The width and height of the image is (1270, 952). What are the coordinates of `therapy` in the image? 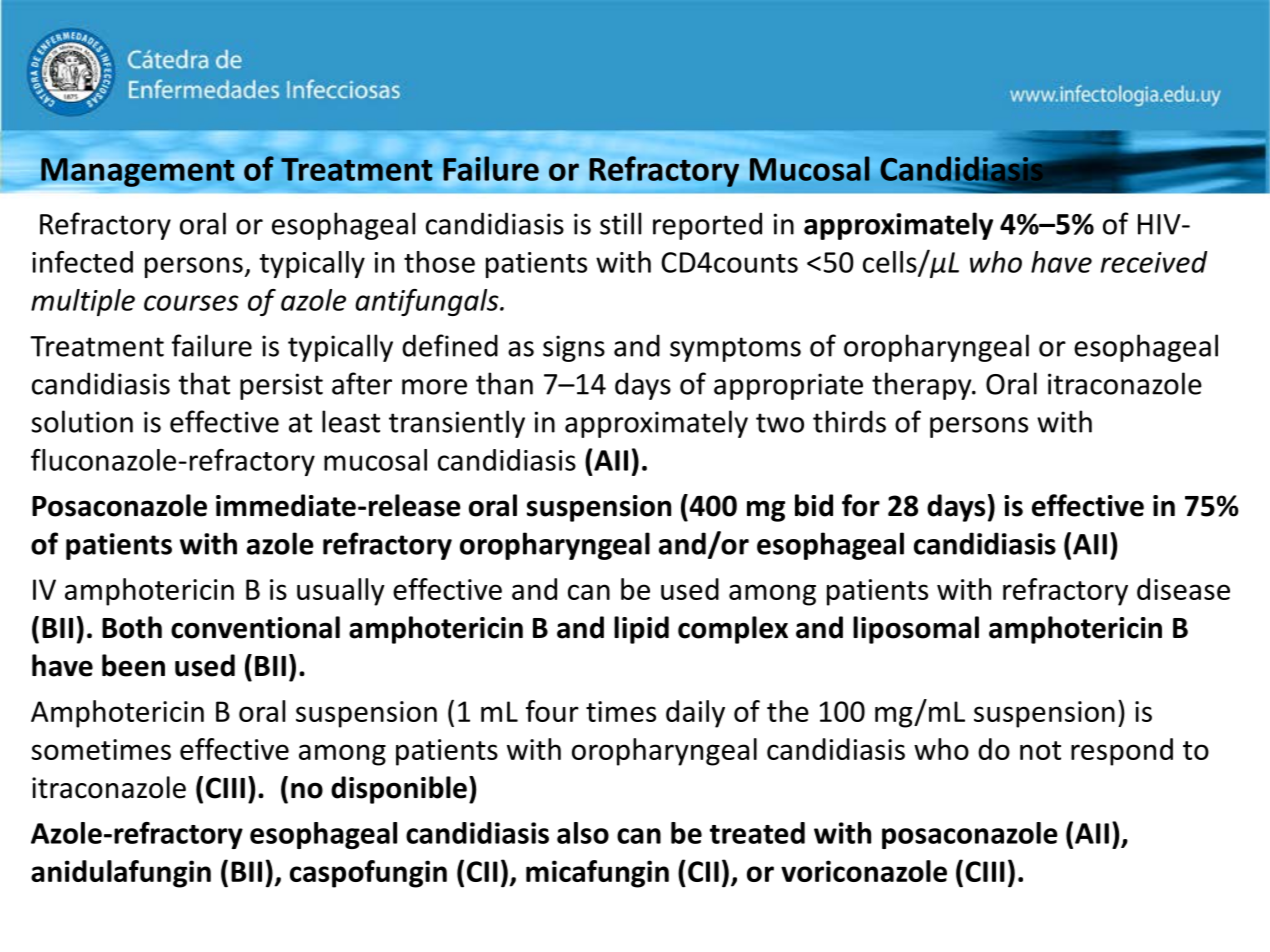 It's located at (923, 386).
